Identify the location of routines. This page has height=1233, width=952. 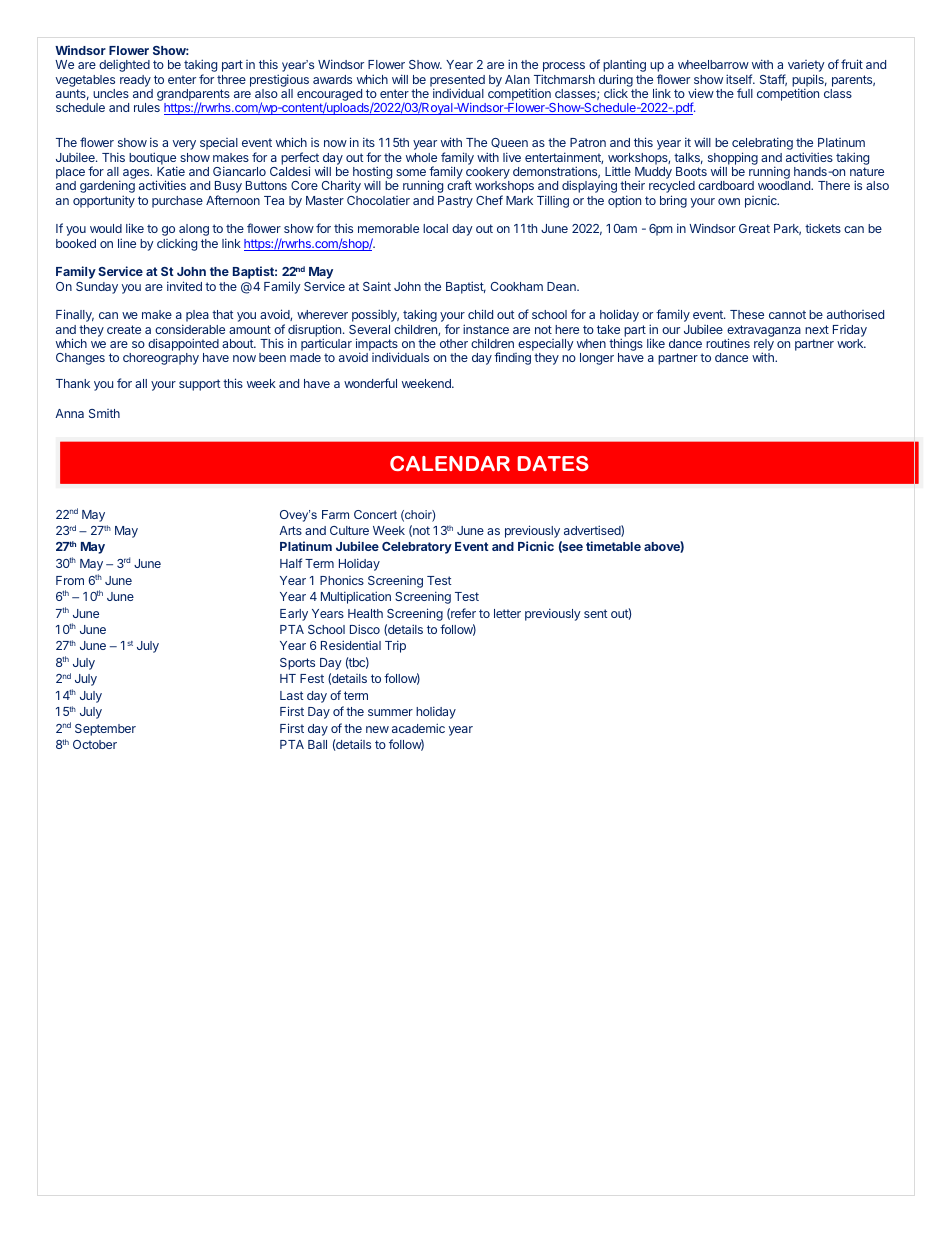
(728, 343).
